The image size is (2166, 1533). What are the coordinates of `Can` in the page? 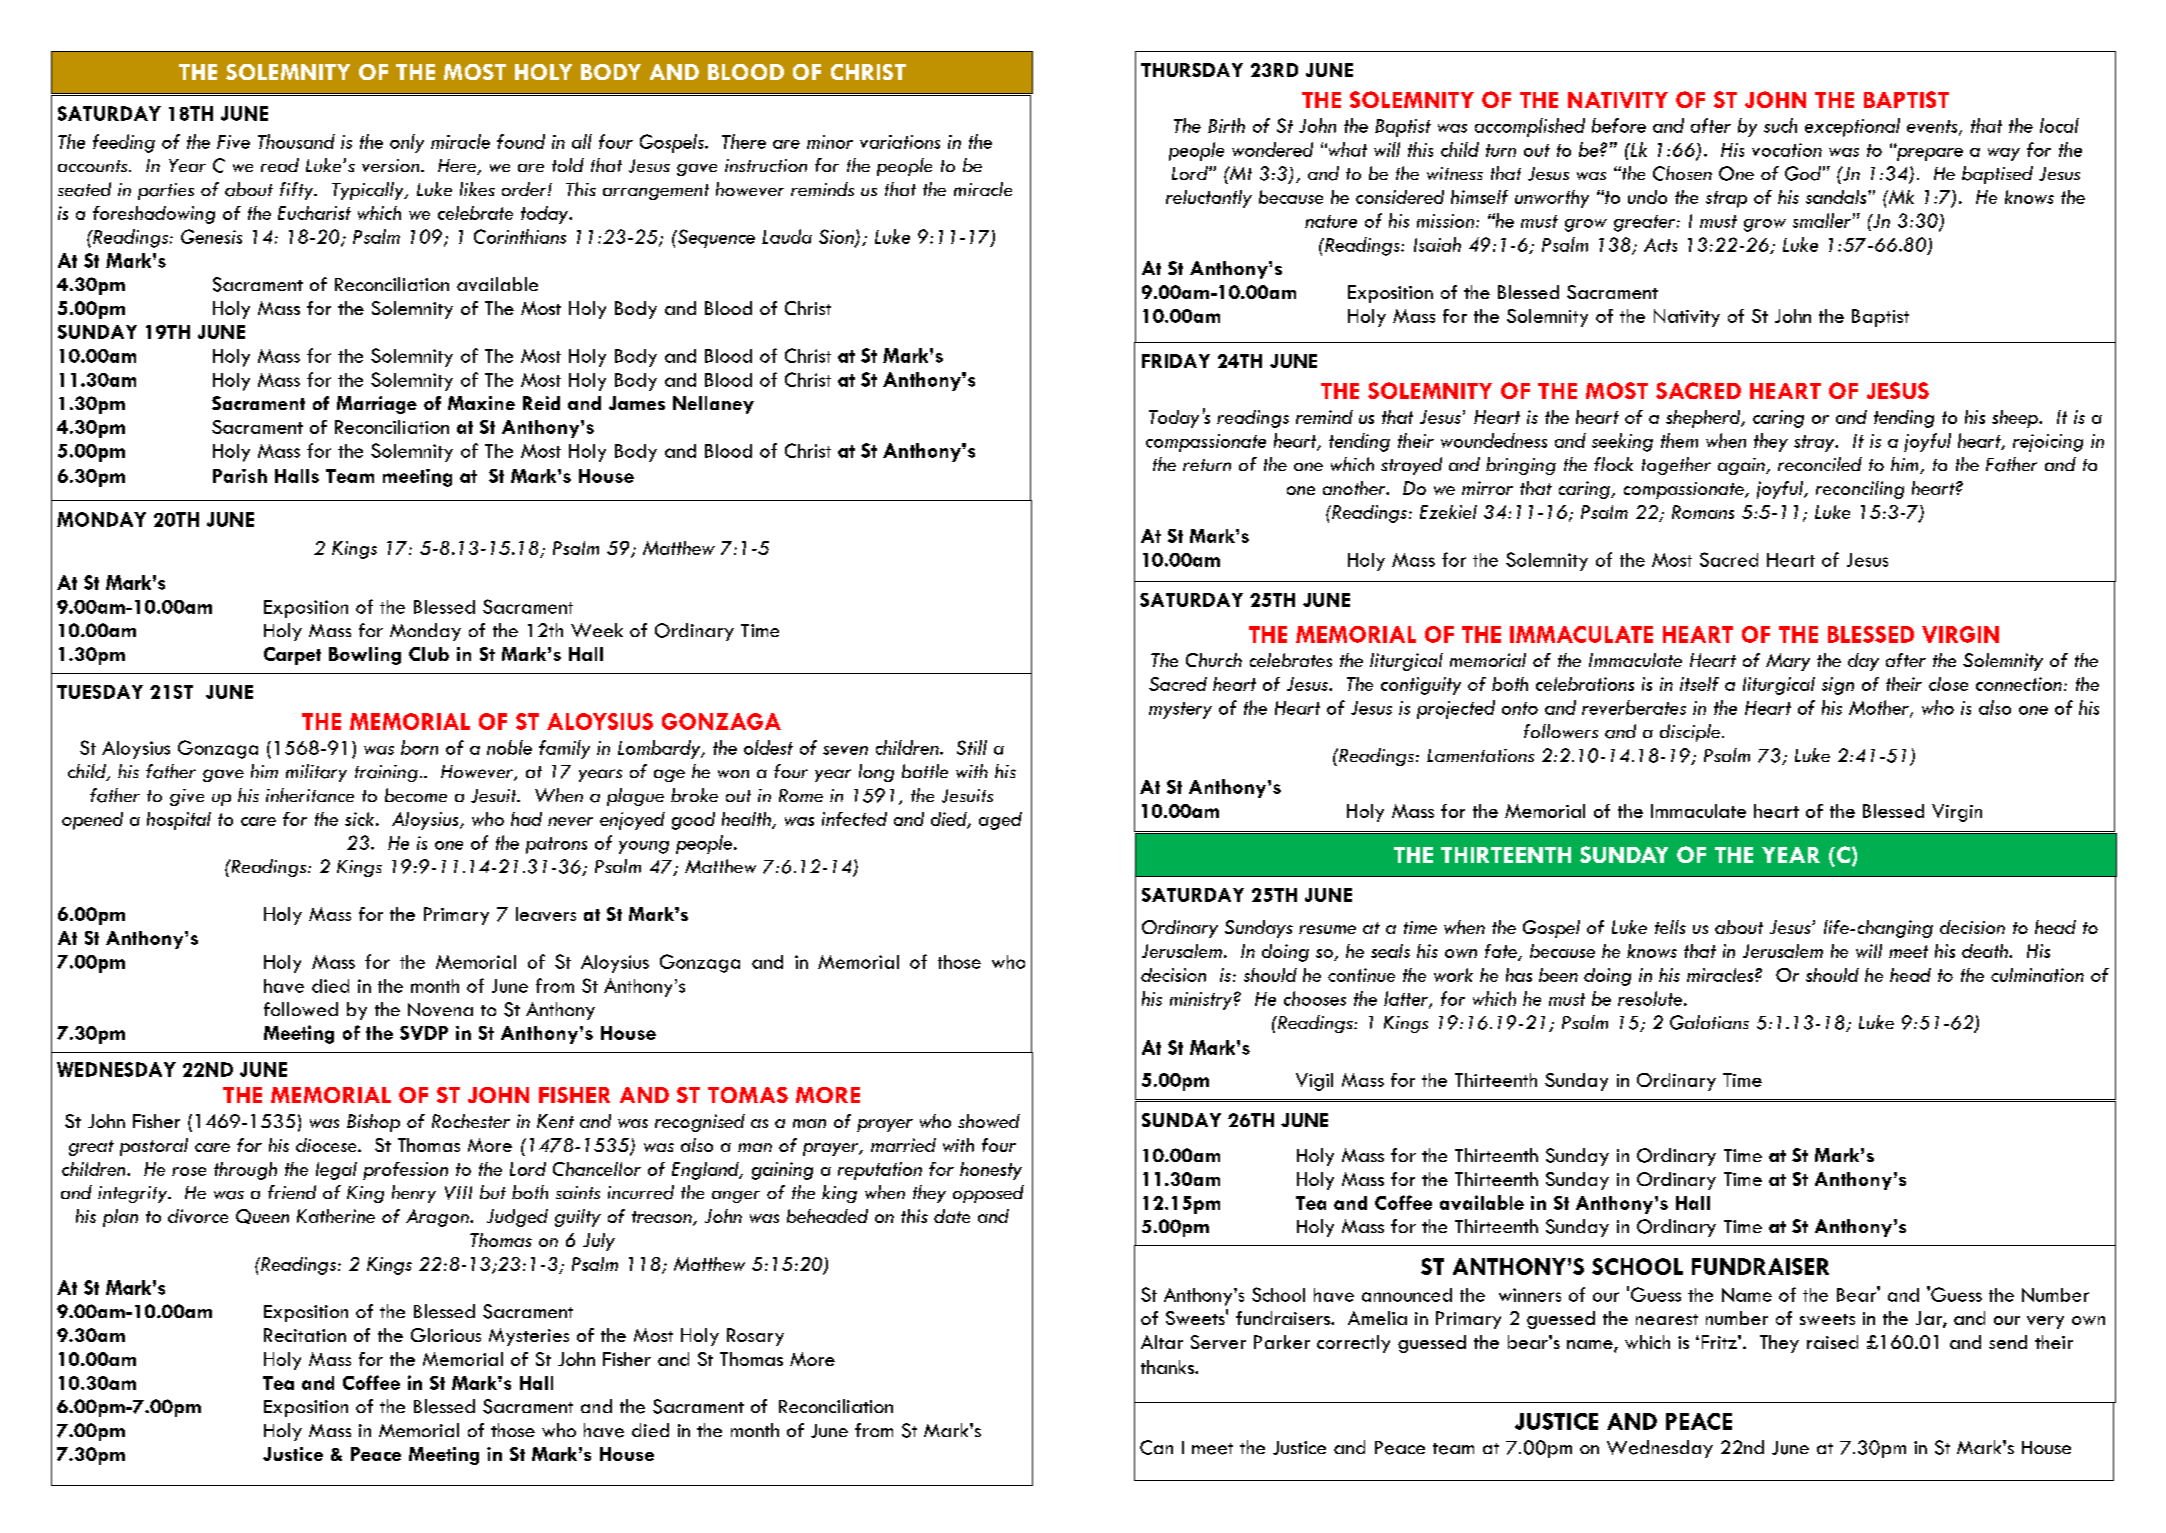 It's located at (1156, 1447).
